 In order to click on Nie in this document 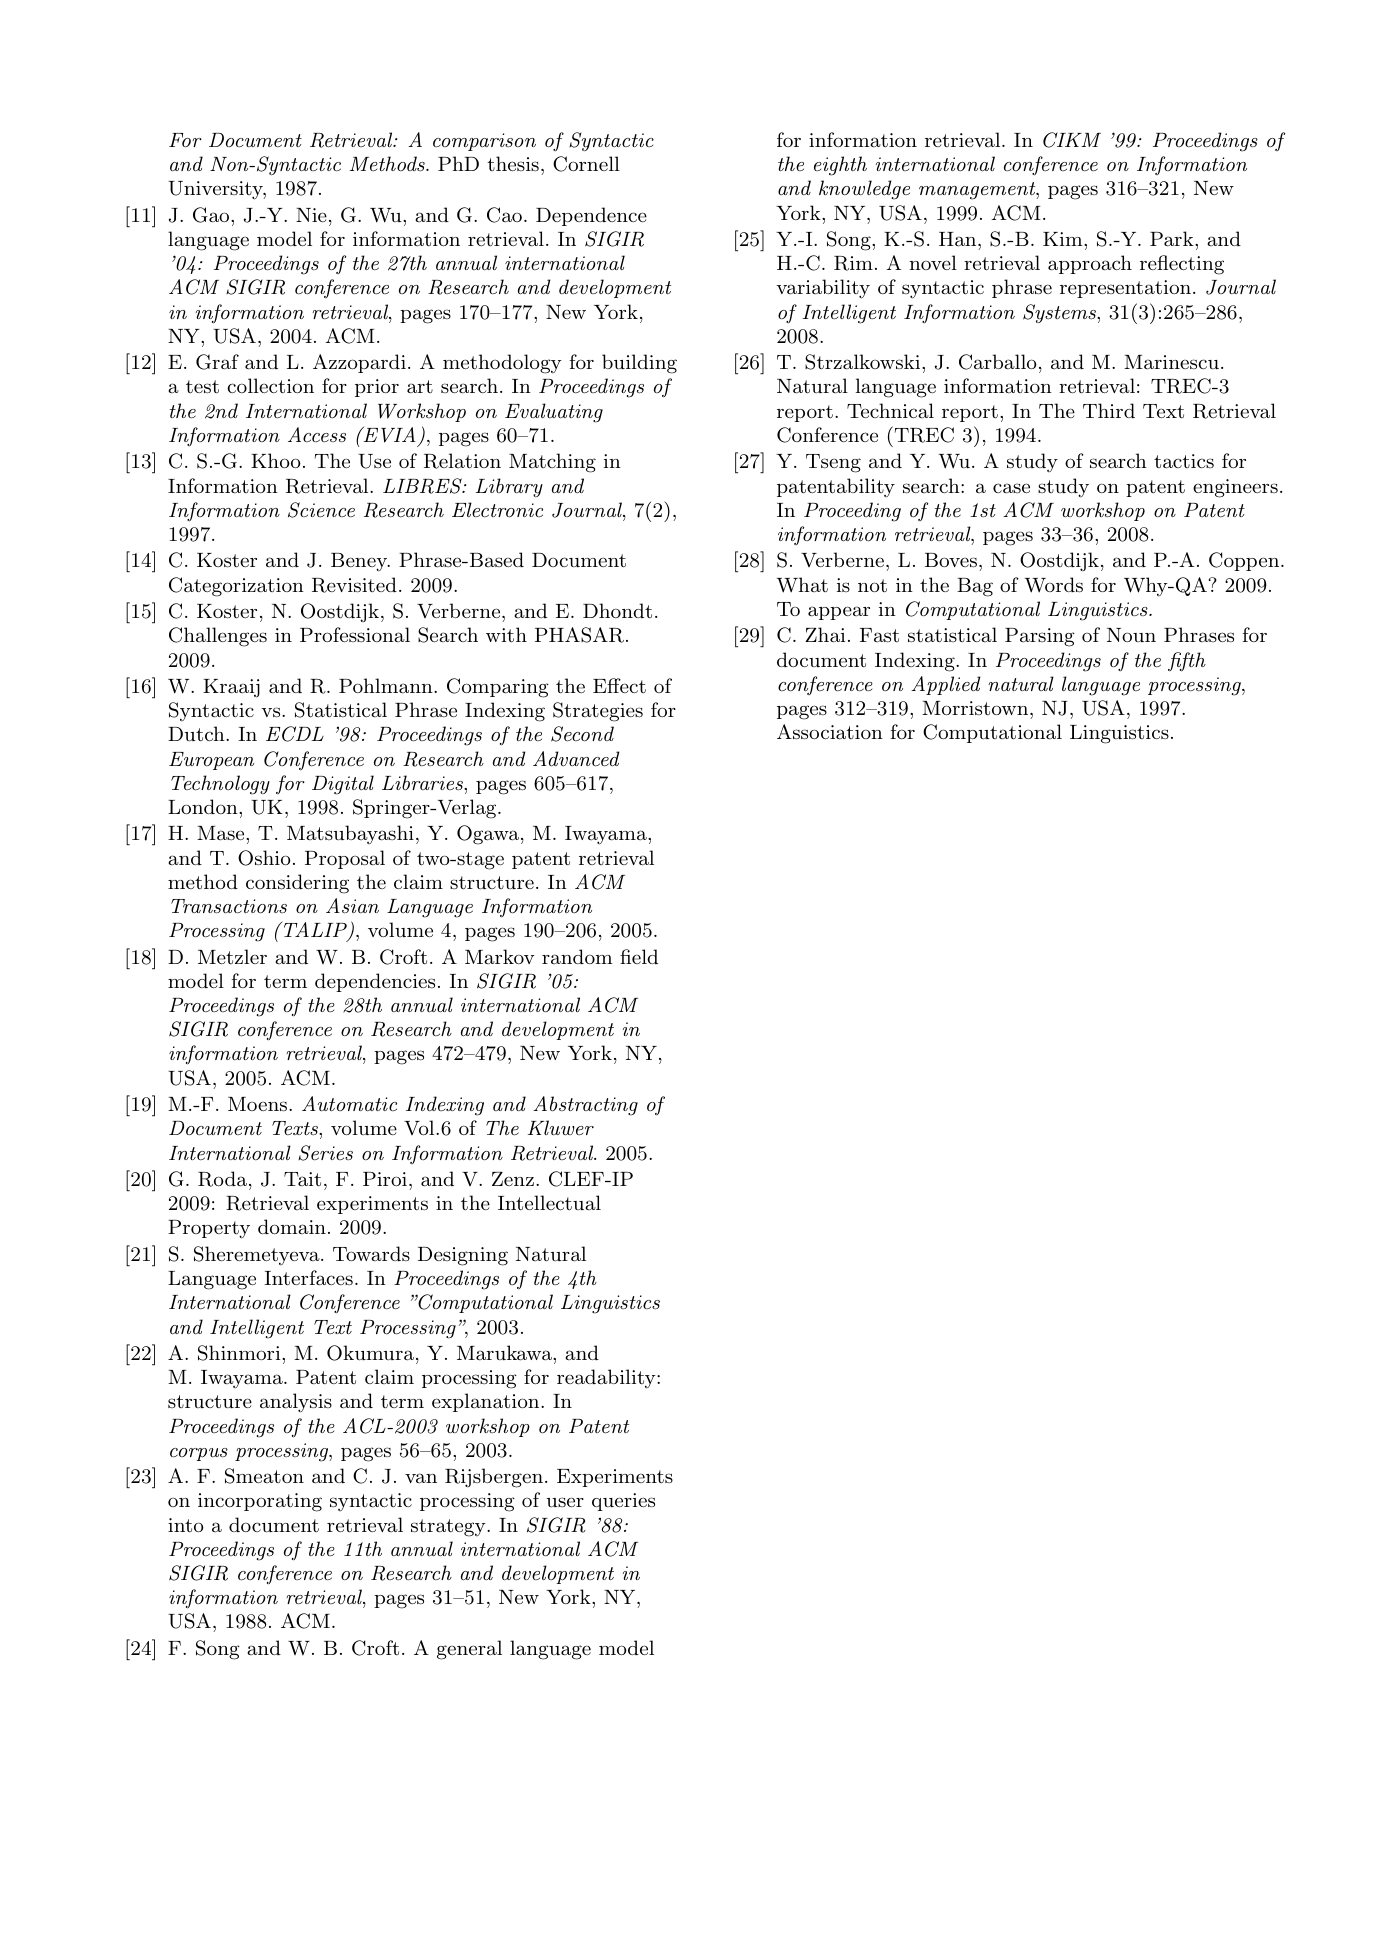, I will do `click(311, 215)`.
